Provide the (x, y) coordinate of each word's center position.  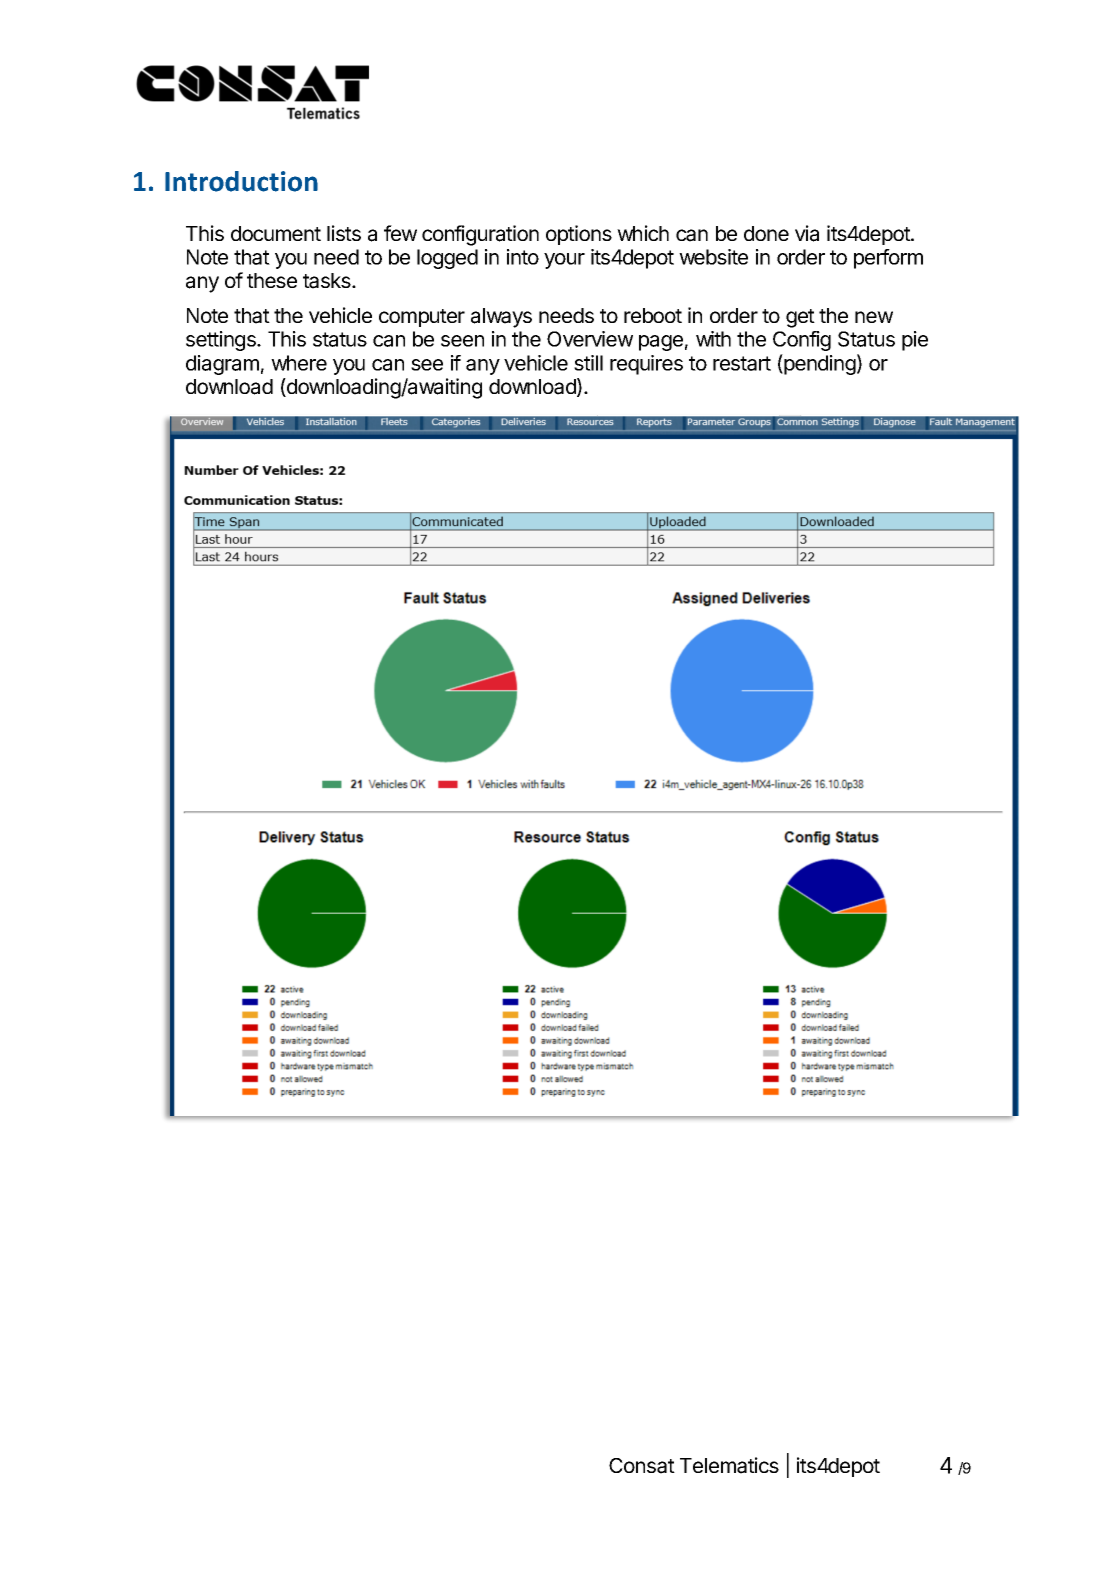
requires (646, 365)
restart (742, 363)
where (299, 363)
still (588, 363)
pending (819, 364)
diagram (222, 365)
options (579, 235)
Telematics (729, 1465)
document (276, 233)
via (807, 233)
